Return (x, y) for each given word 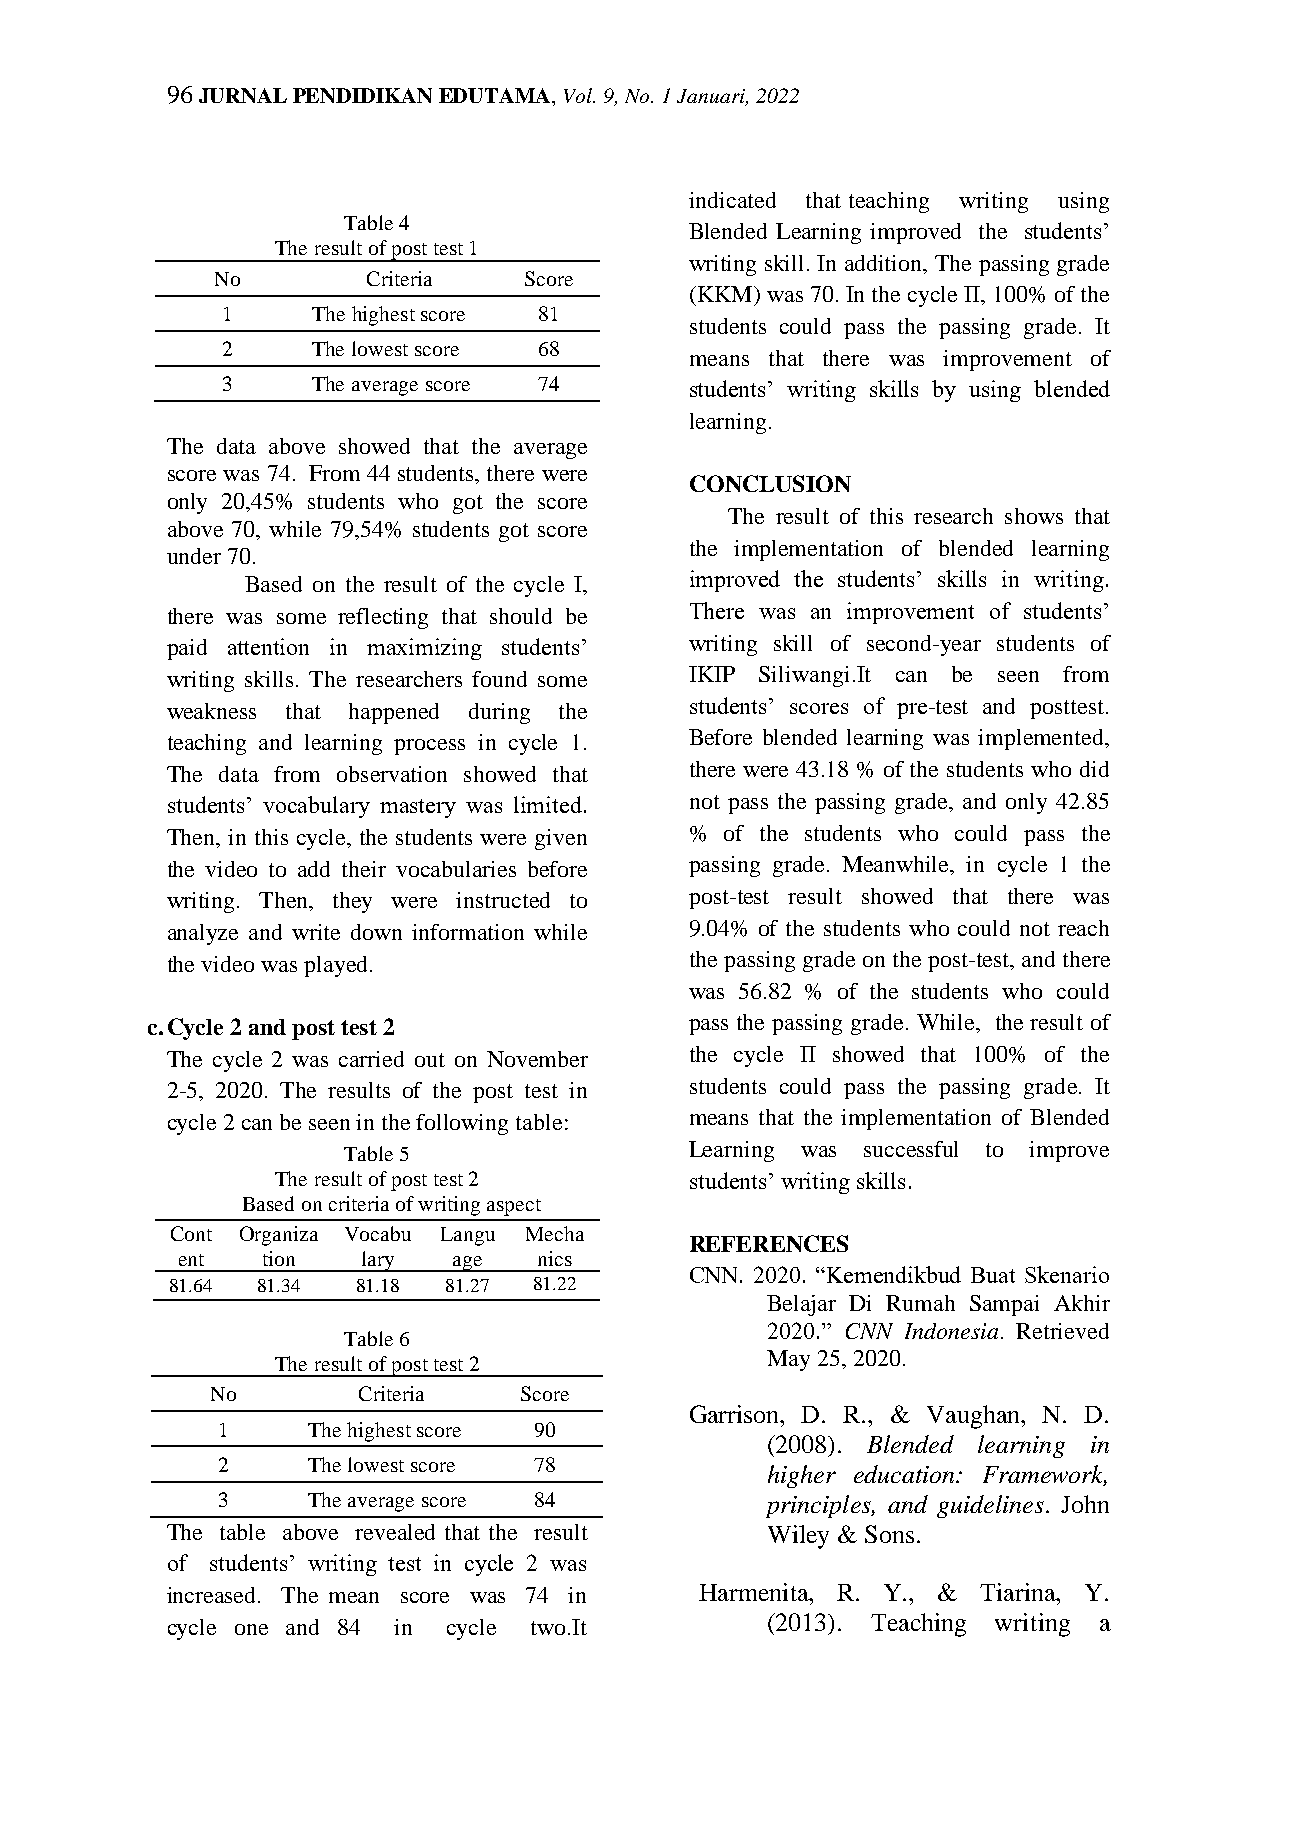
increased (213, 1595)
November (537, 1059)
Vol (579, 95)
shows (1034, 516)
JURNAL (243, 95)
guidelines (990, 1506)
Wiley (798, 1537)
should (521, 616)
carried (371, 1059)
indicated (732, 200)
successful (911, 1149)
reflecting (383, 618)
